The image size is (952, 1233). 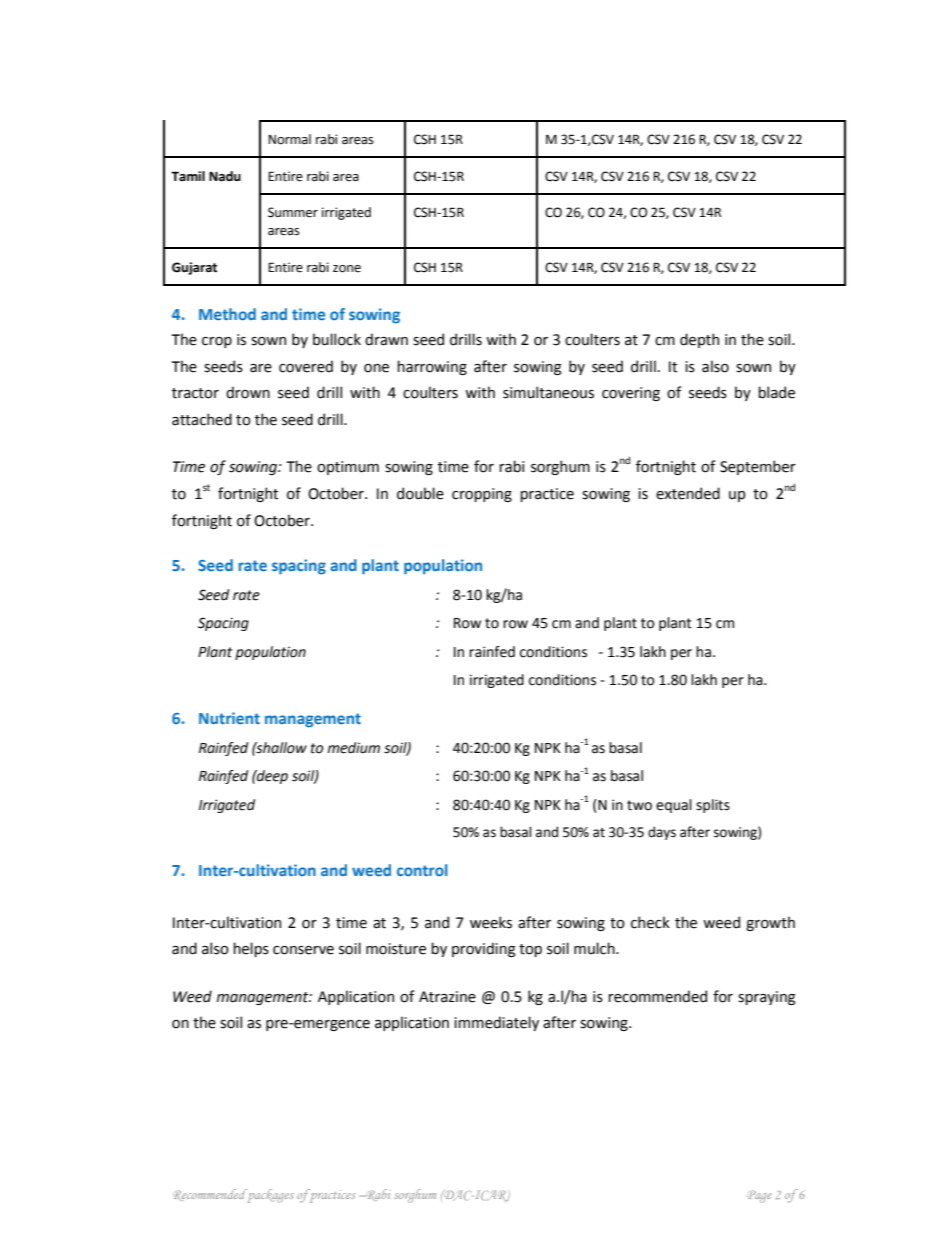 I want to click on packages, so click(x=269, y=1196).
